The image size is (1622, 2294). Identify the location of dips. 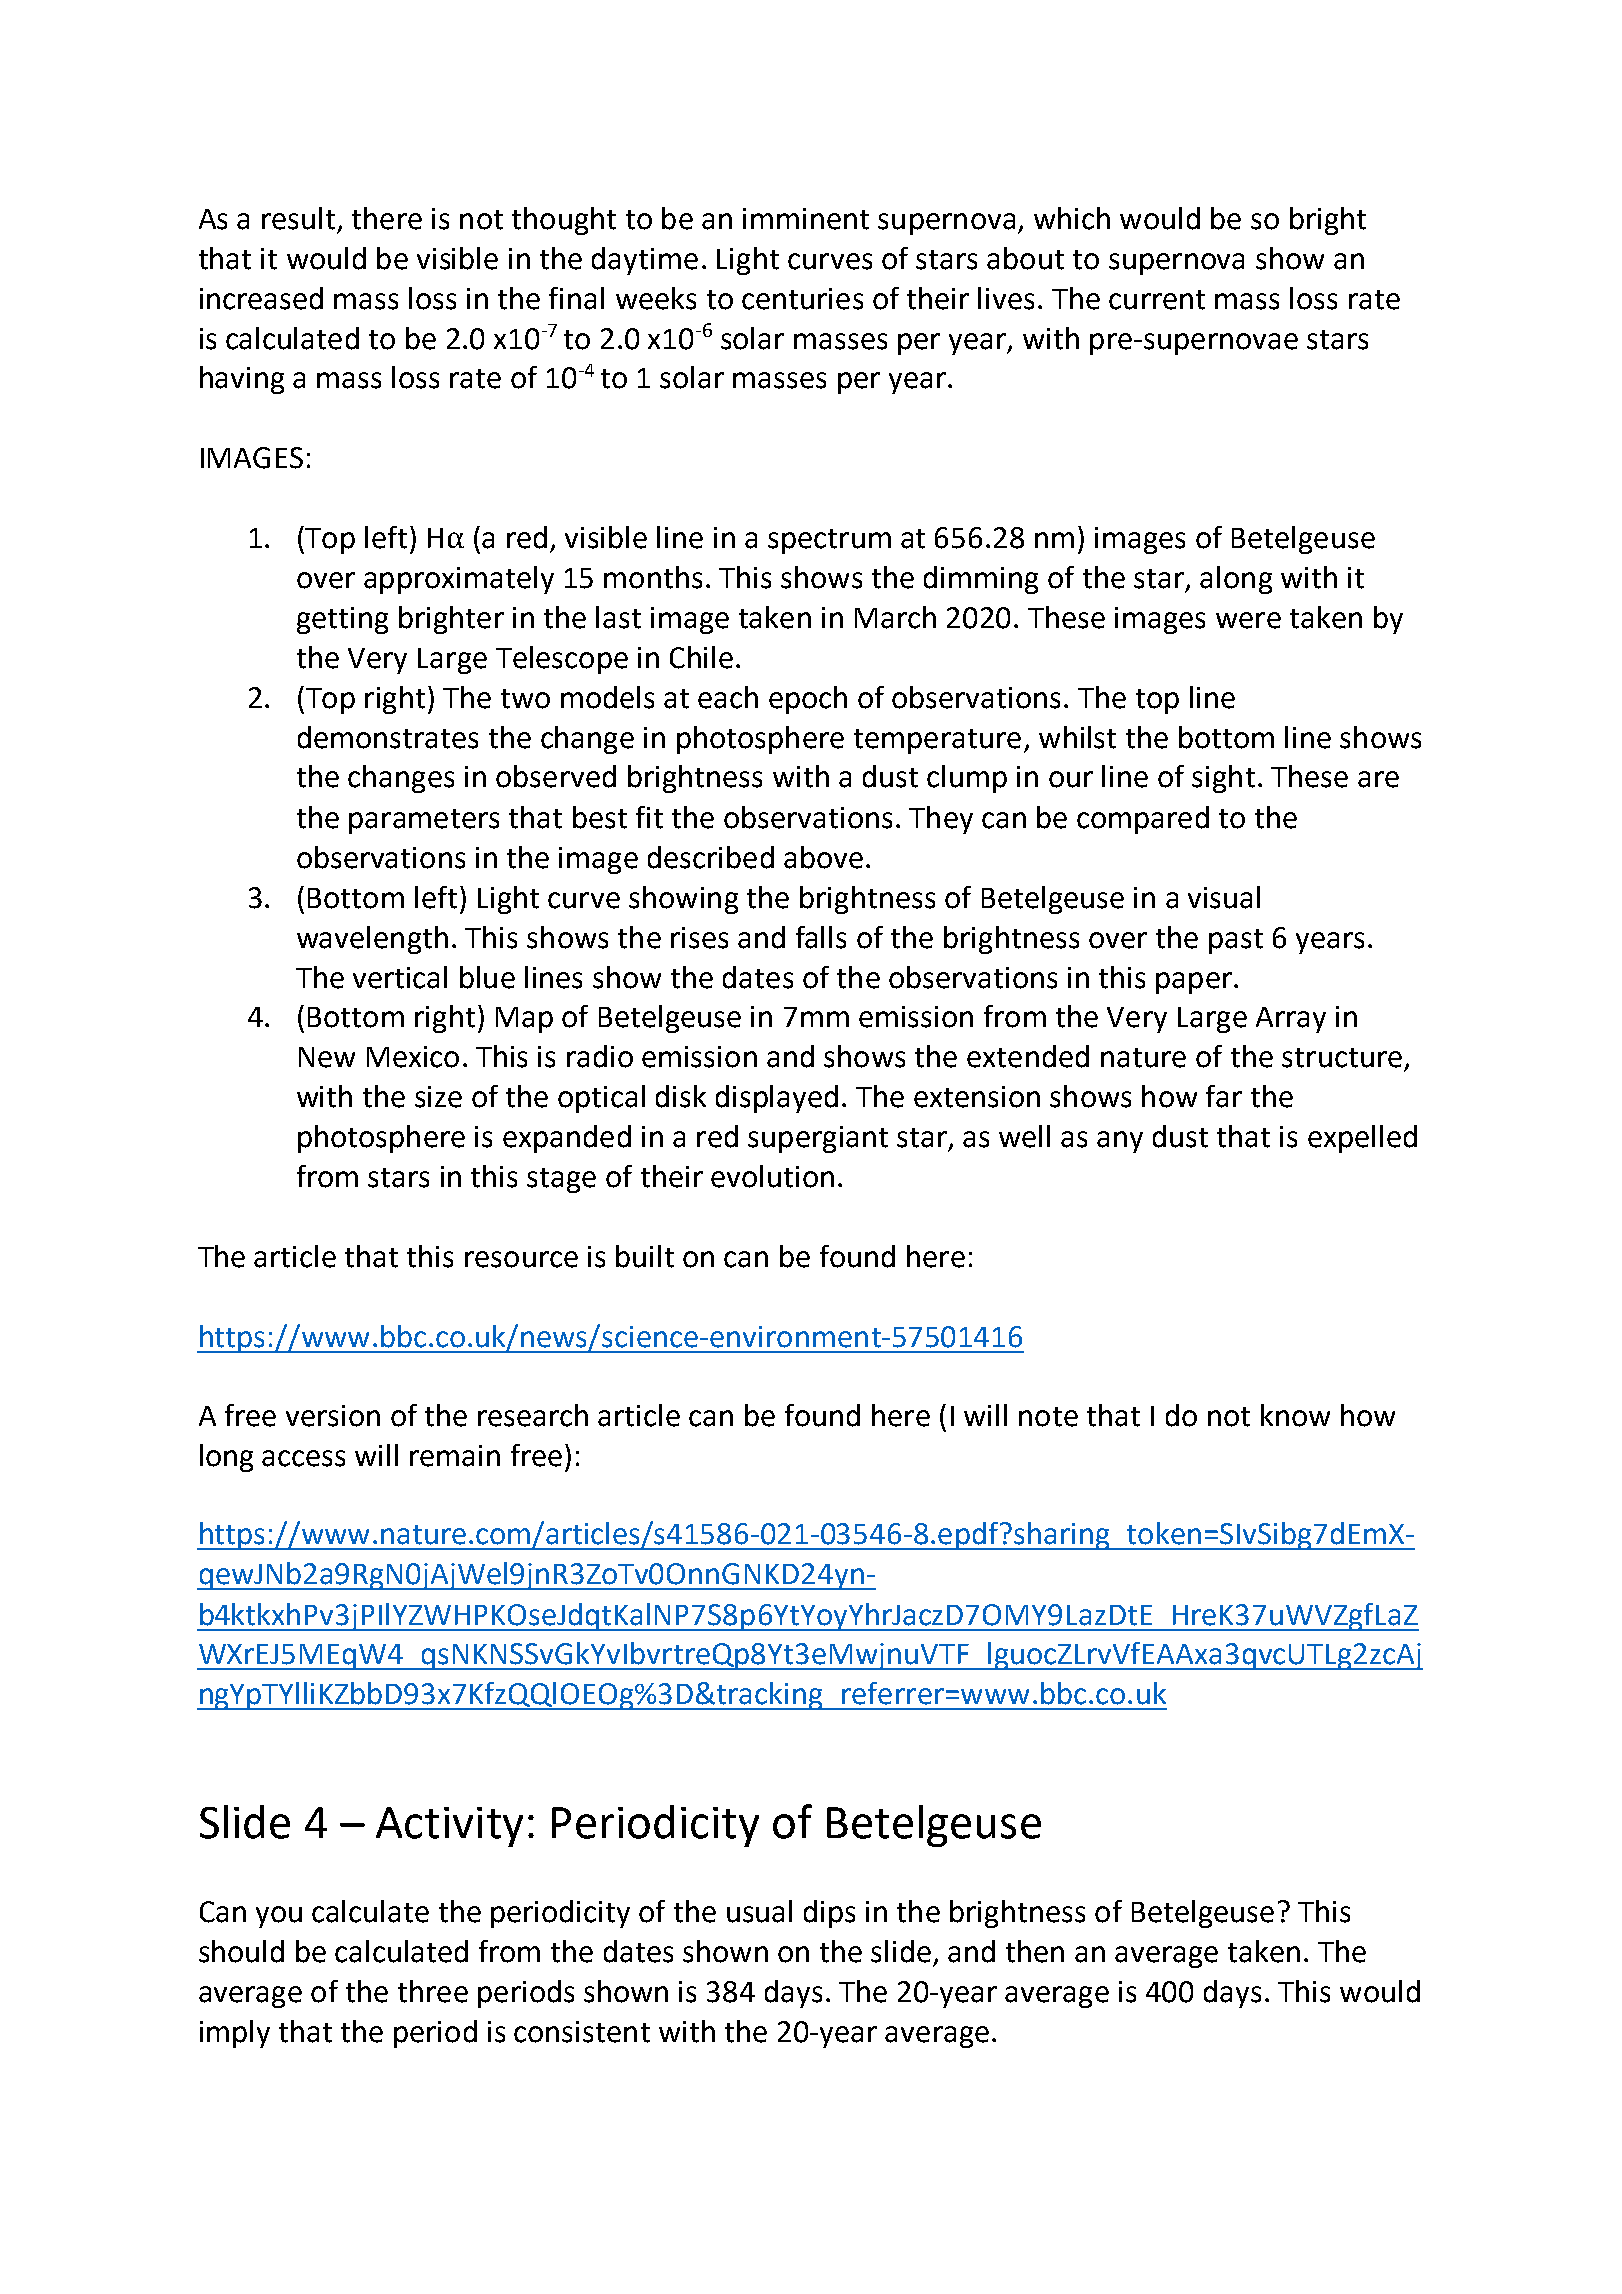
(829, 1914).
